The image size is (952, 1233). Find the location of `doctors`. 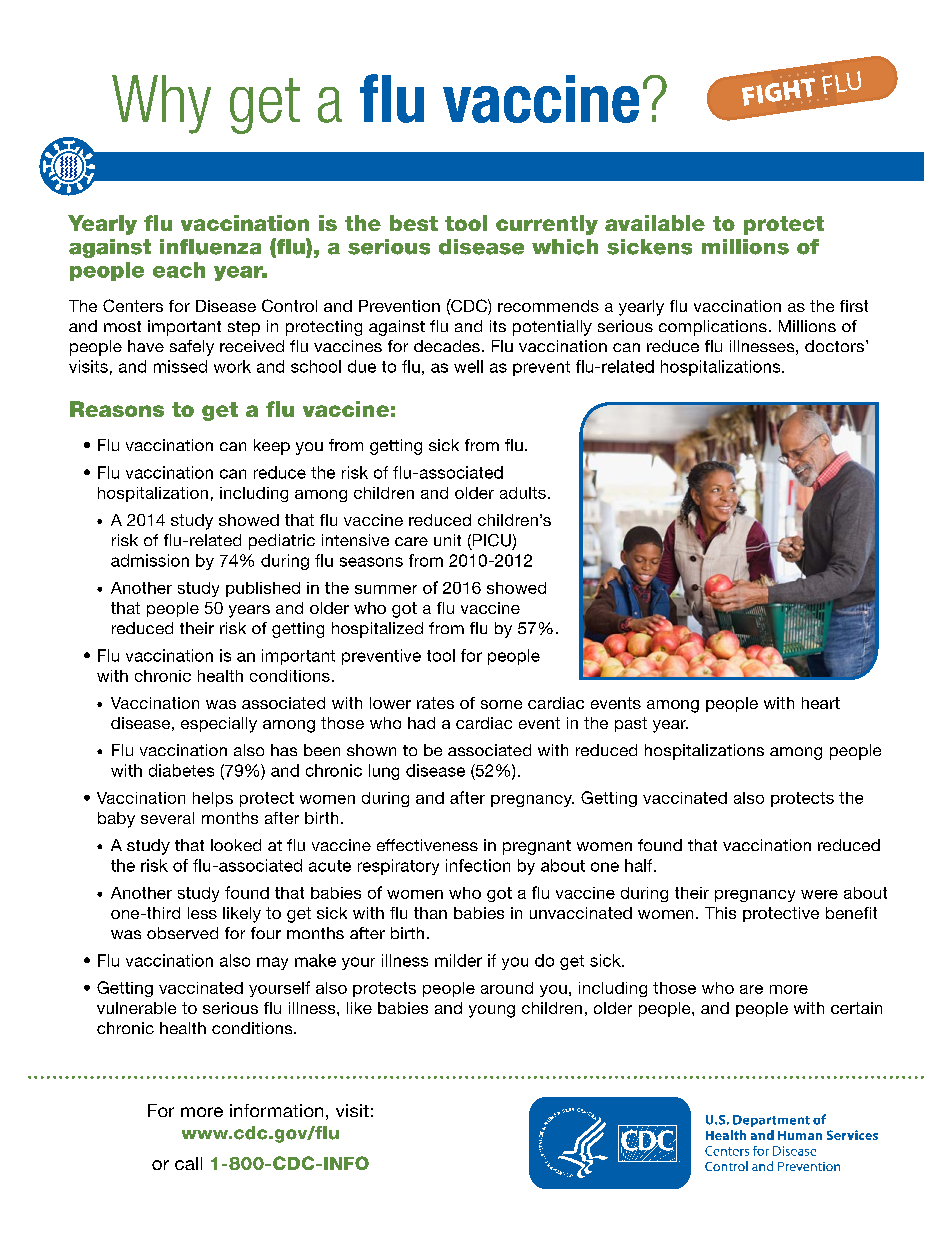

doctors is located at coordinates (834, 346).
